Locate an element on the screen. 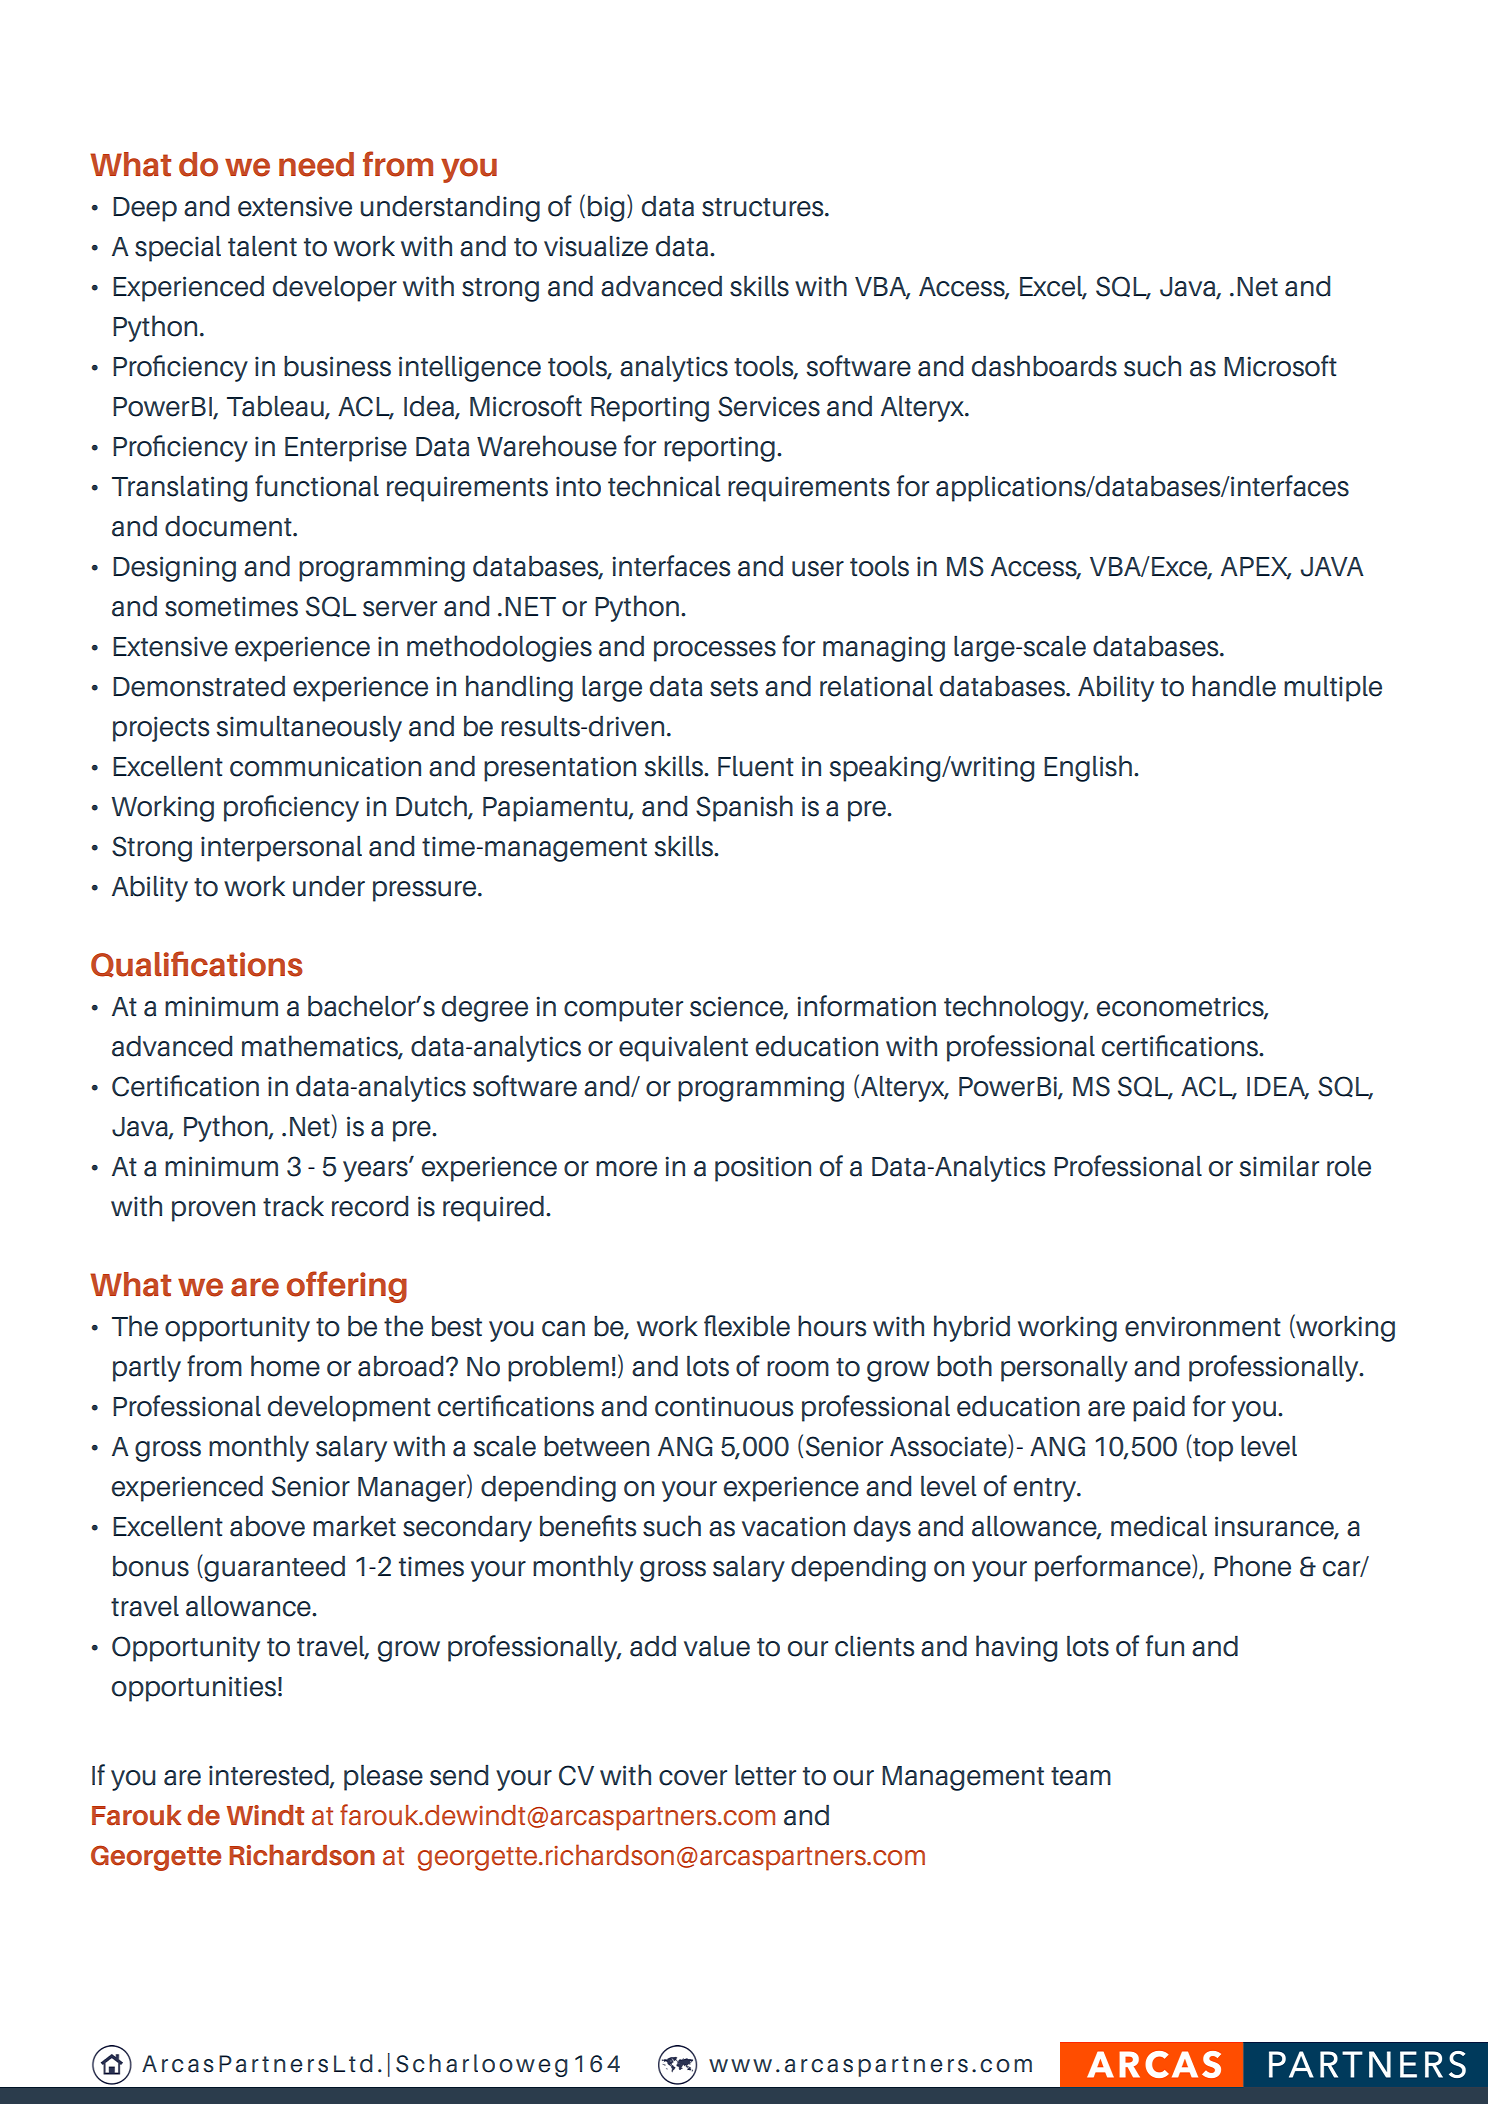  similar is located at coordinates (1279, 1166).
